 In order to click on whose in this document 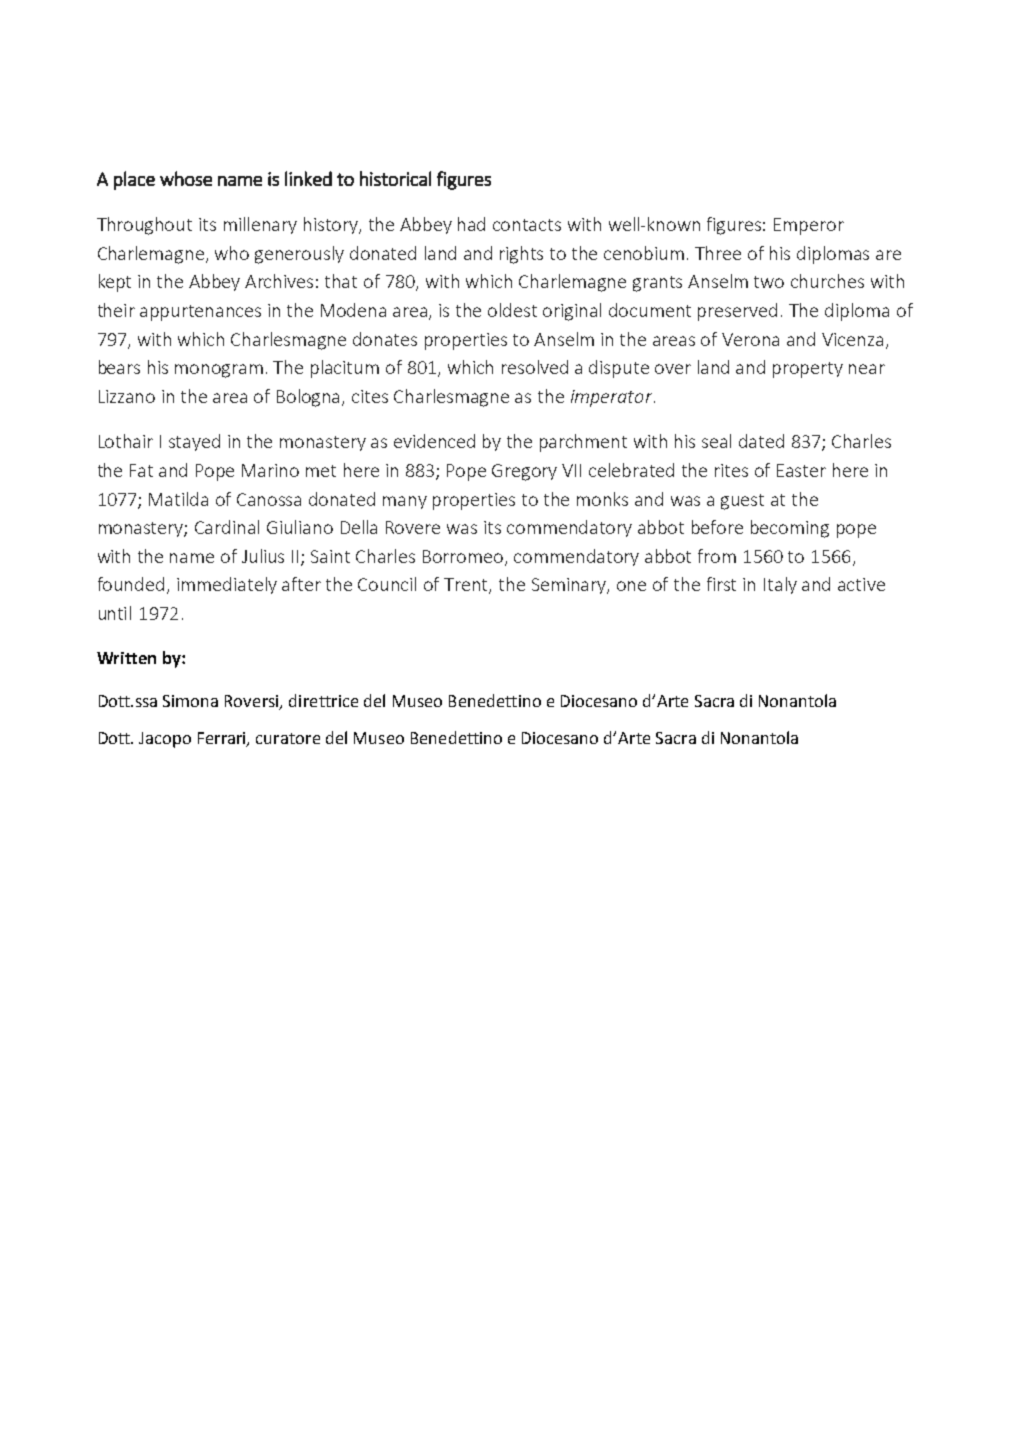, I will do `click(186, 178)`.
